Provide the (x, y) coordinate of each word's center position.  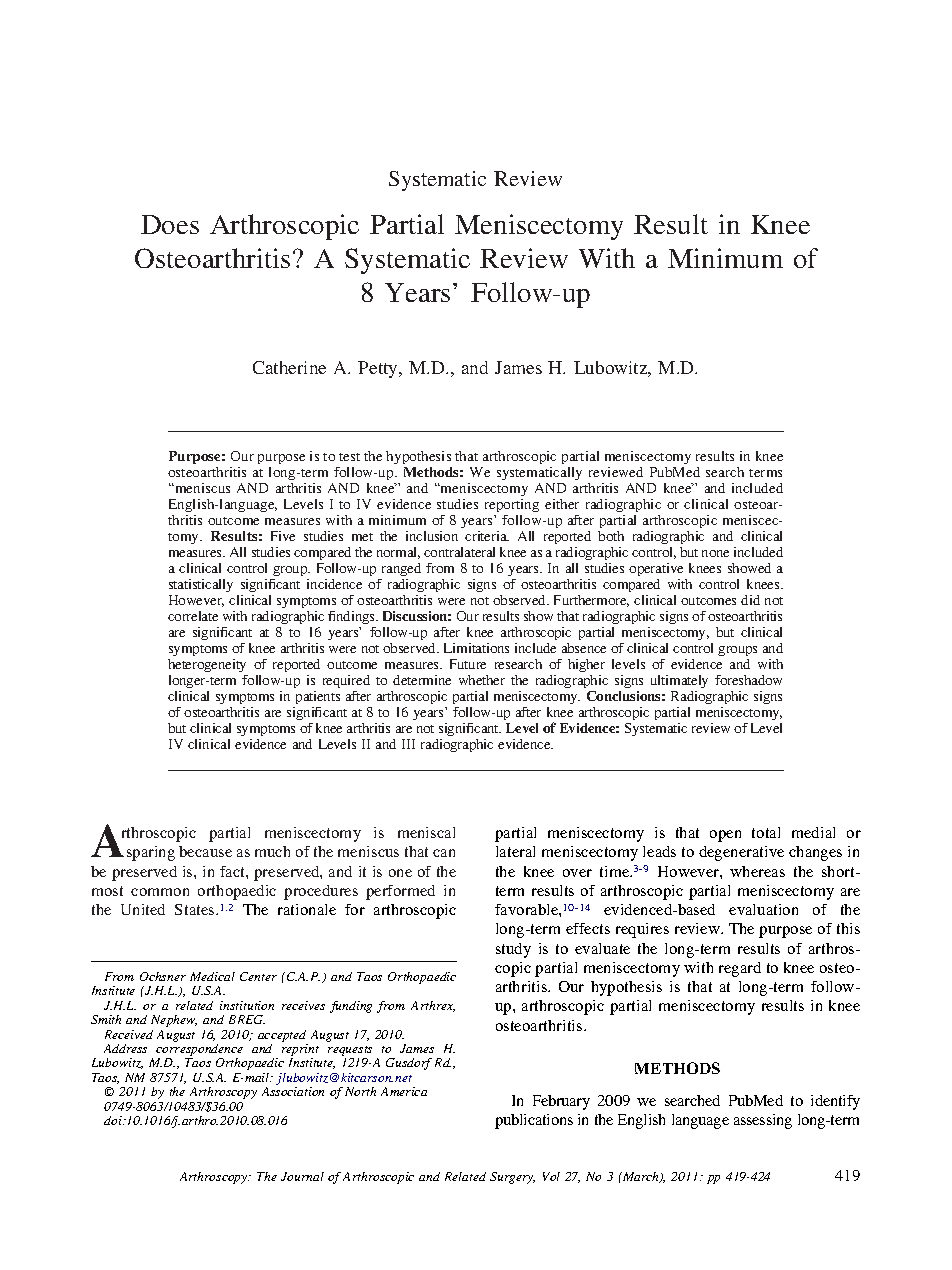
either (562, 504)
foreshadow (748, 680)
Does (170, 224)
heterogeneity (207, 665)
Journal (302, 1176)
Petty (379, 369)
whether (482, 680)
